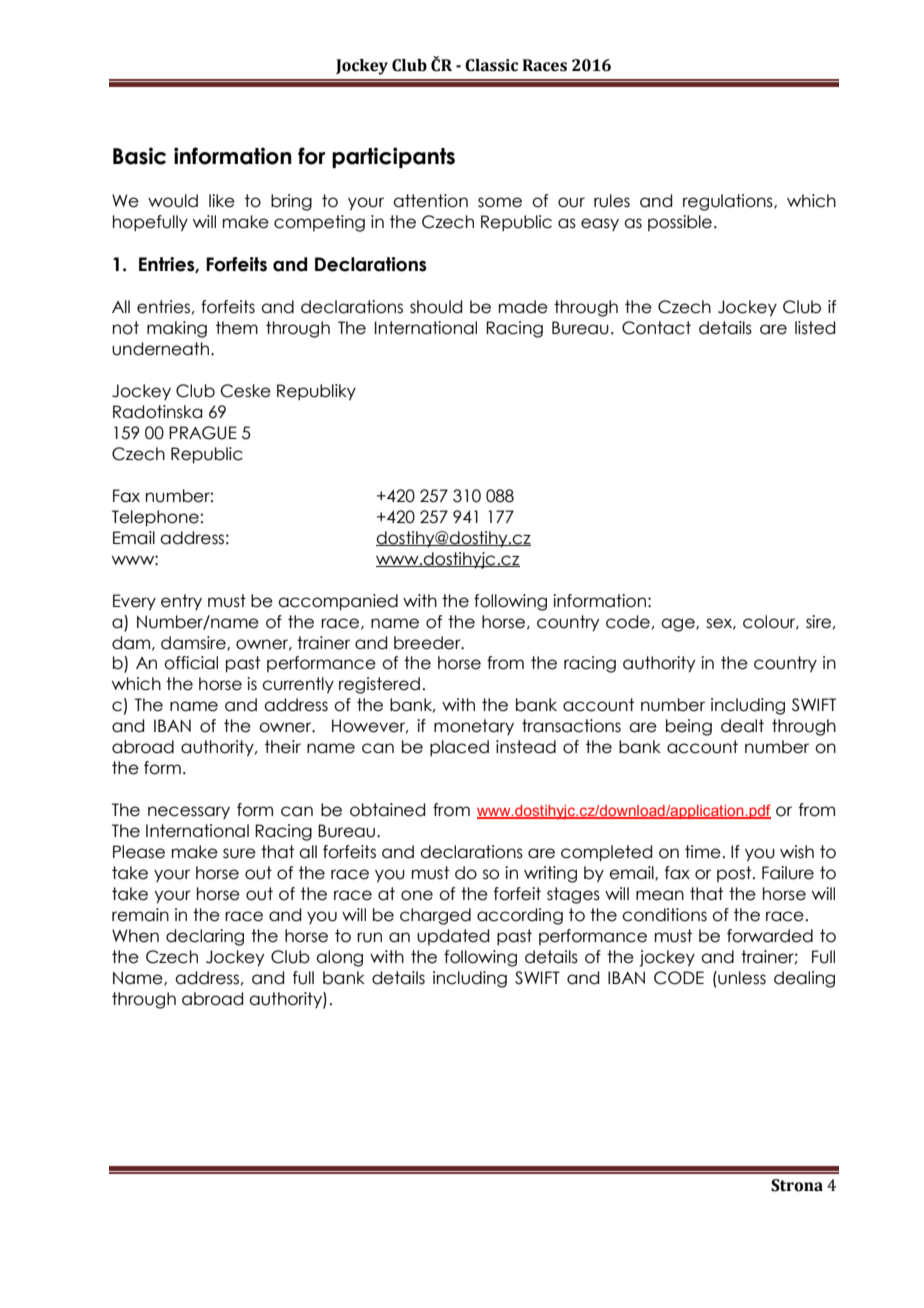 The width and height of the screenshot is (924, 1308). What do you see at coordinates (656, 328) in the screenshot?
I see `Contact` at bounding box center [656, 328].
